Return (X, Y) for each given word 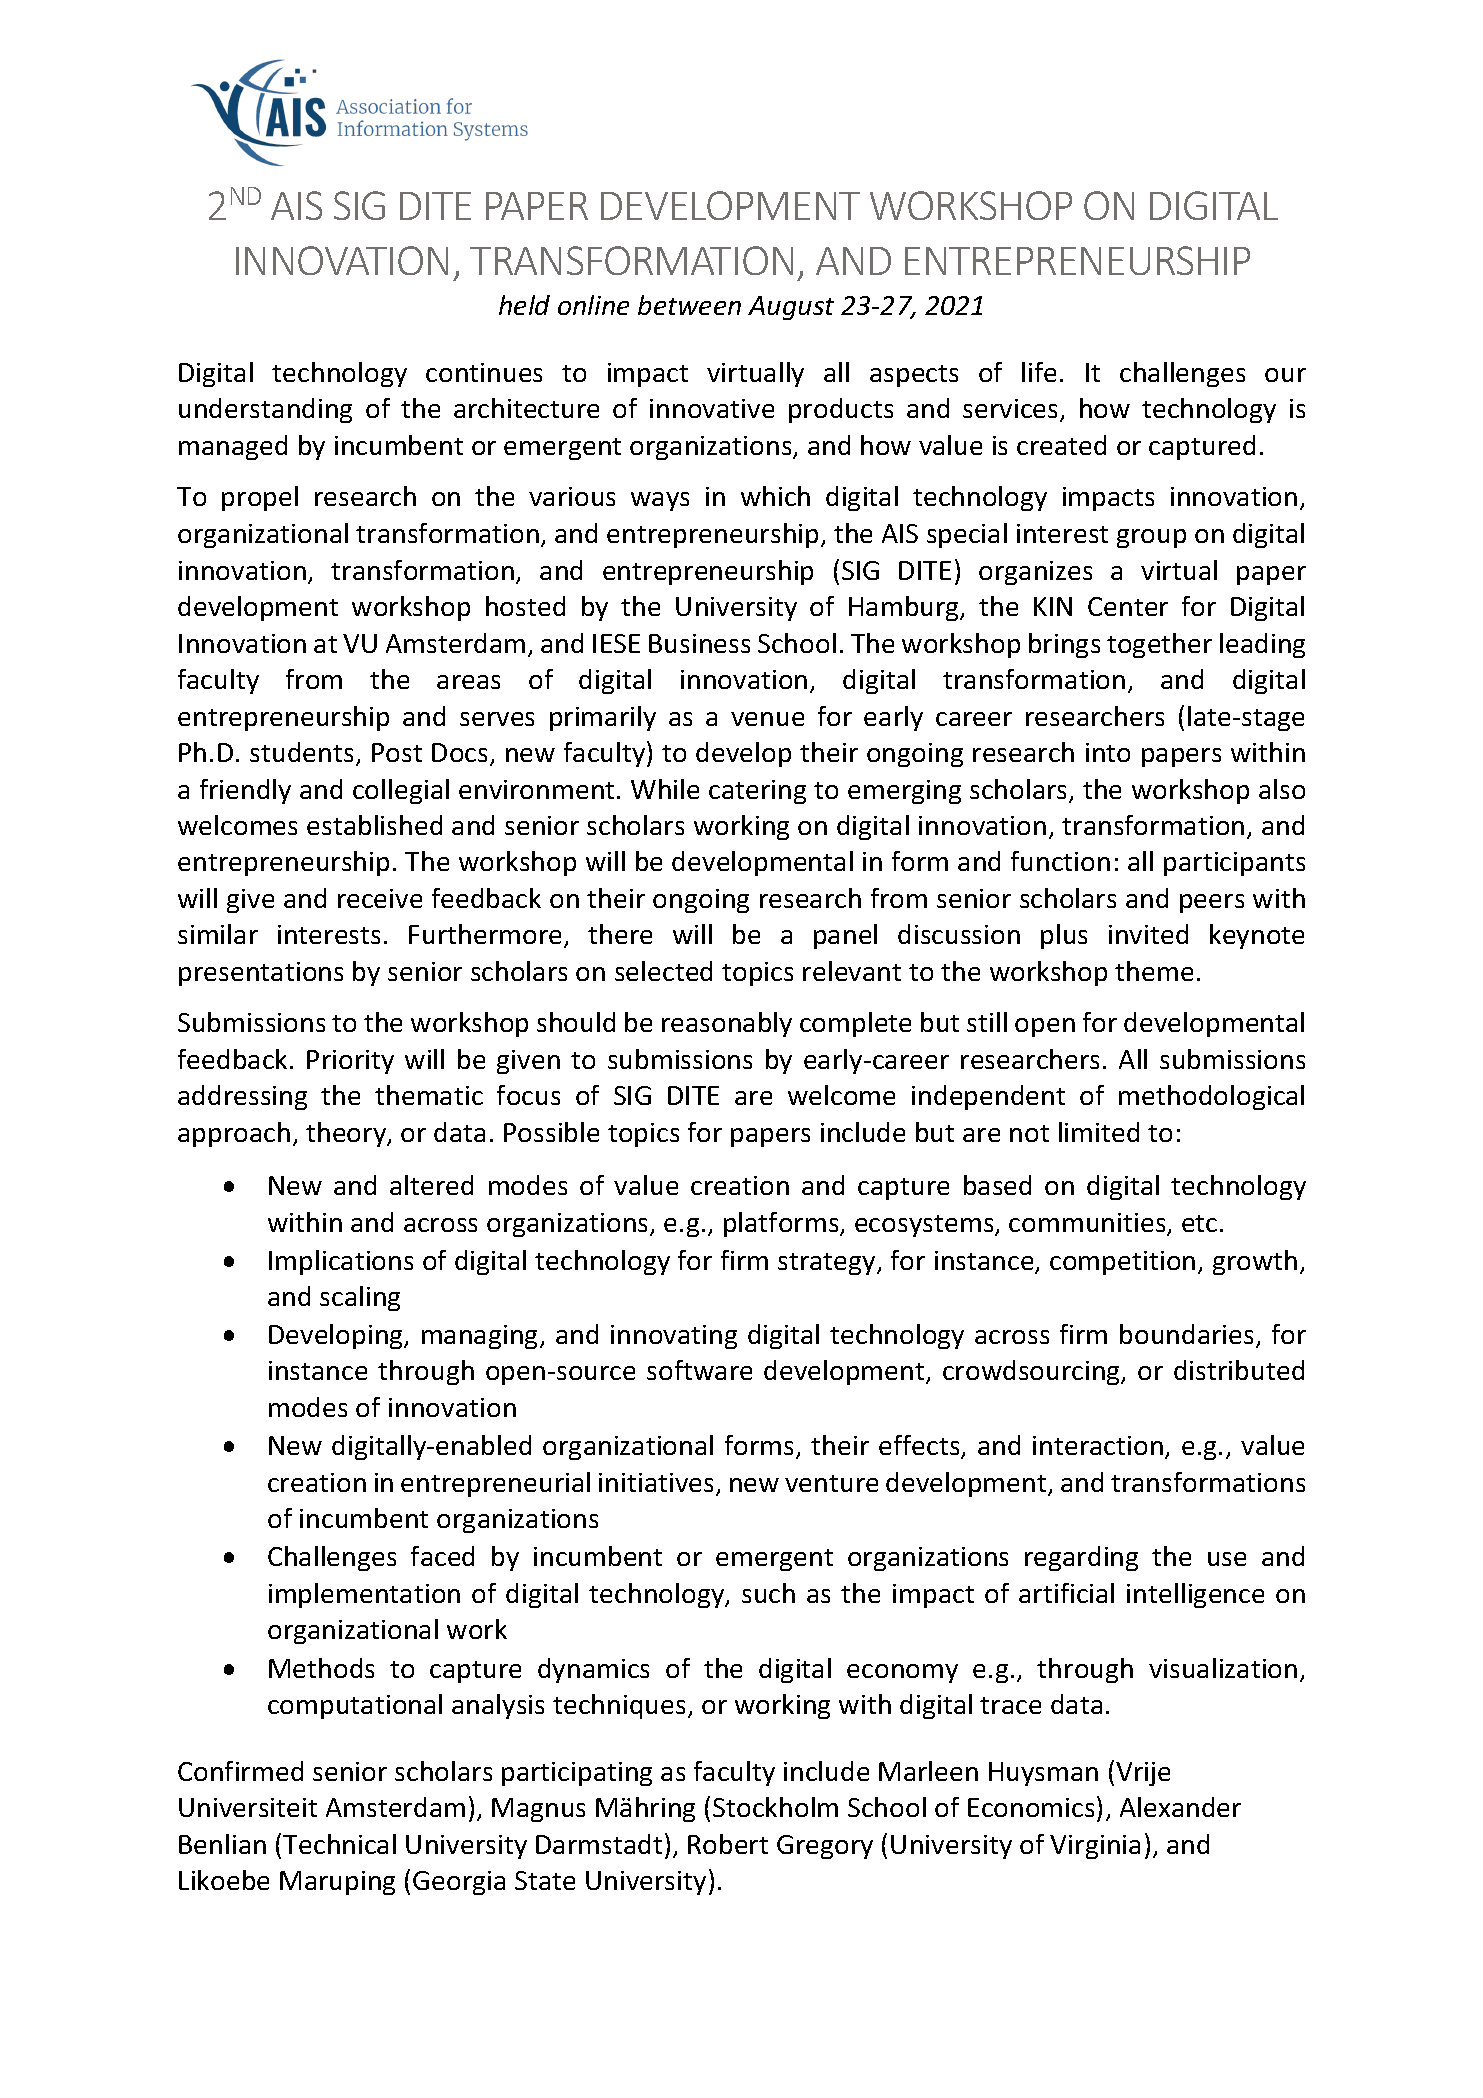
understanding (265, 410)
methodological (1211, 1097)
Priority (350, 1062)
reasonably (727, 1024)
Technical (339, 1844)
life (1039, 372)
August (791, 308)
